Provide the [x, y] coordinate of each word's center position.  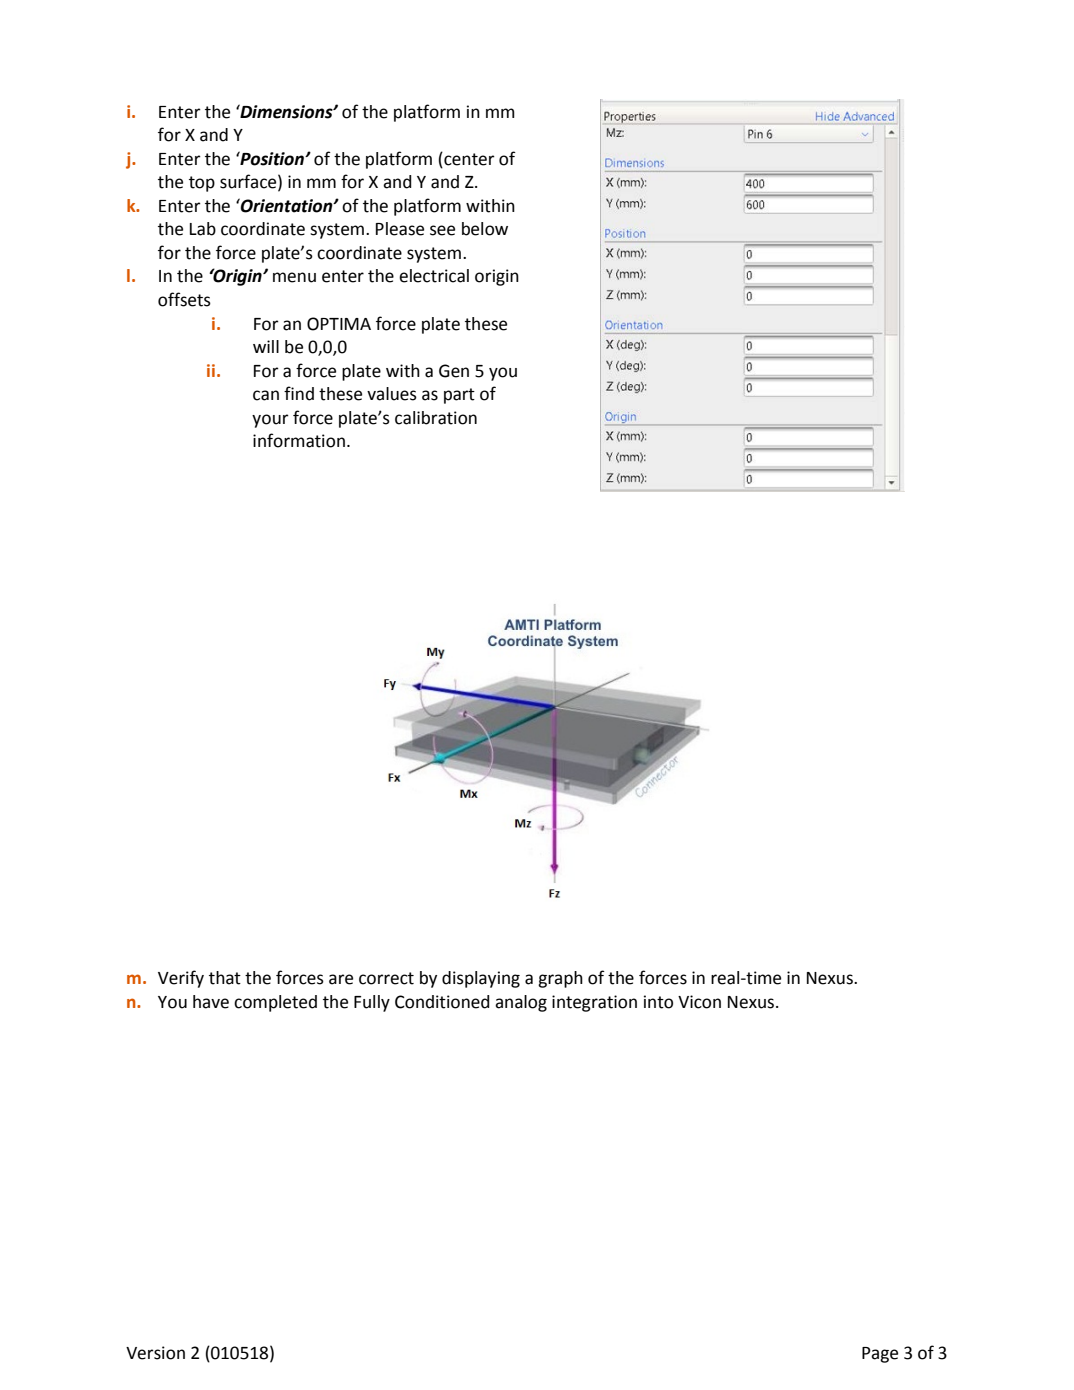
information [299, 440]
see [442, 230]
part [459, 396]
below [485, 229]
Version [155, 1353]
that [225, 978]
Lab [203, 229]
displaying [481, 979]
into [658, 1002]
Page [880, 1355]
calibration [436, 418]
